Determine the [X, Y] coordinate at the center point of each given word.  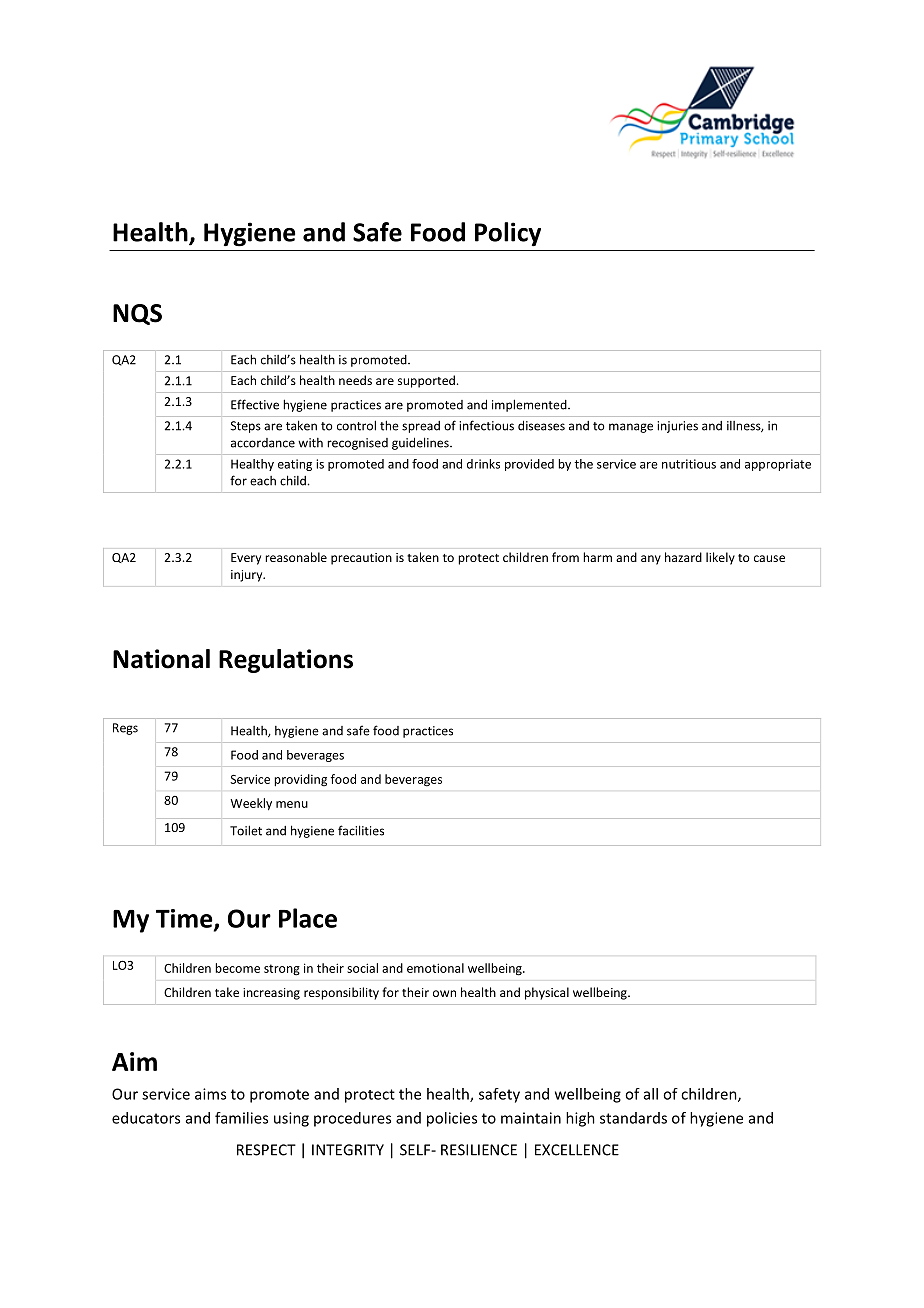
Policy [508, 234]
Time [185, 919]
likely [720, 558]
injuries [677, 427]
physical [547, 993]
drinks [483, 464]
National [161, 659]
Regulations [286, 661]
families [241, 1118]
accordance [263, 443]
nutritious [689, 464]
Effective [255, 404]
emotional [435, 968]
